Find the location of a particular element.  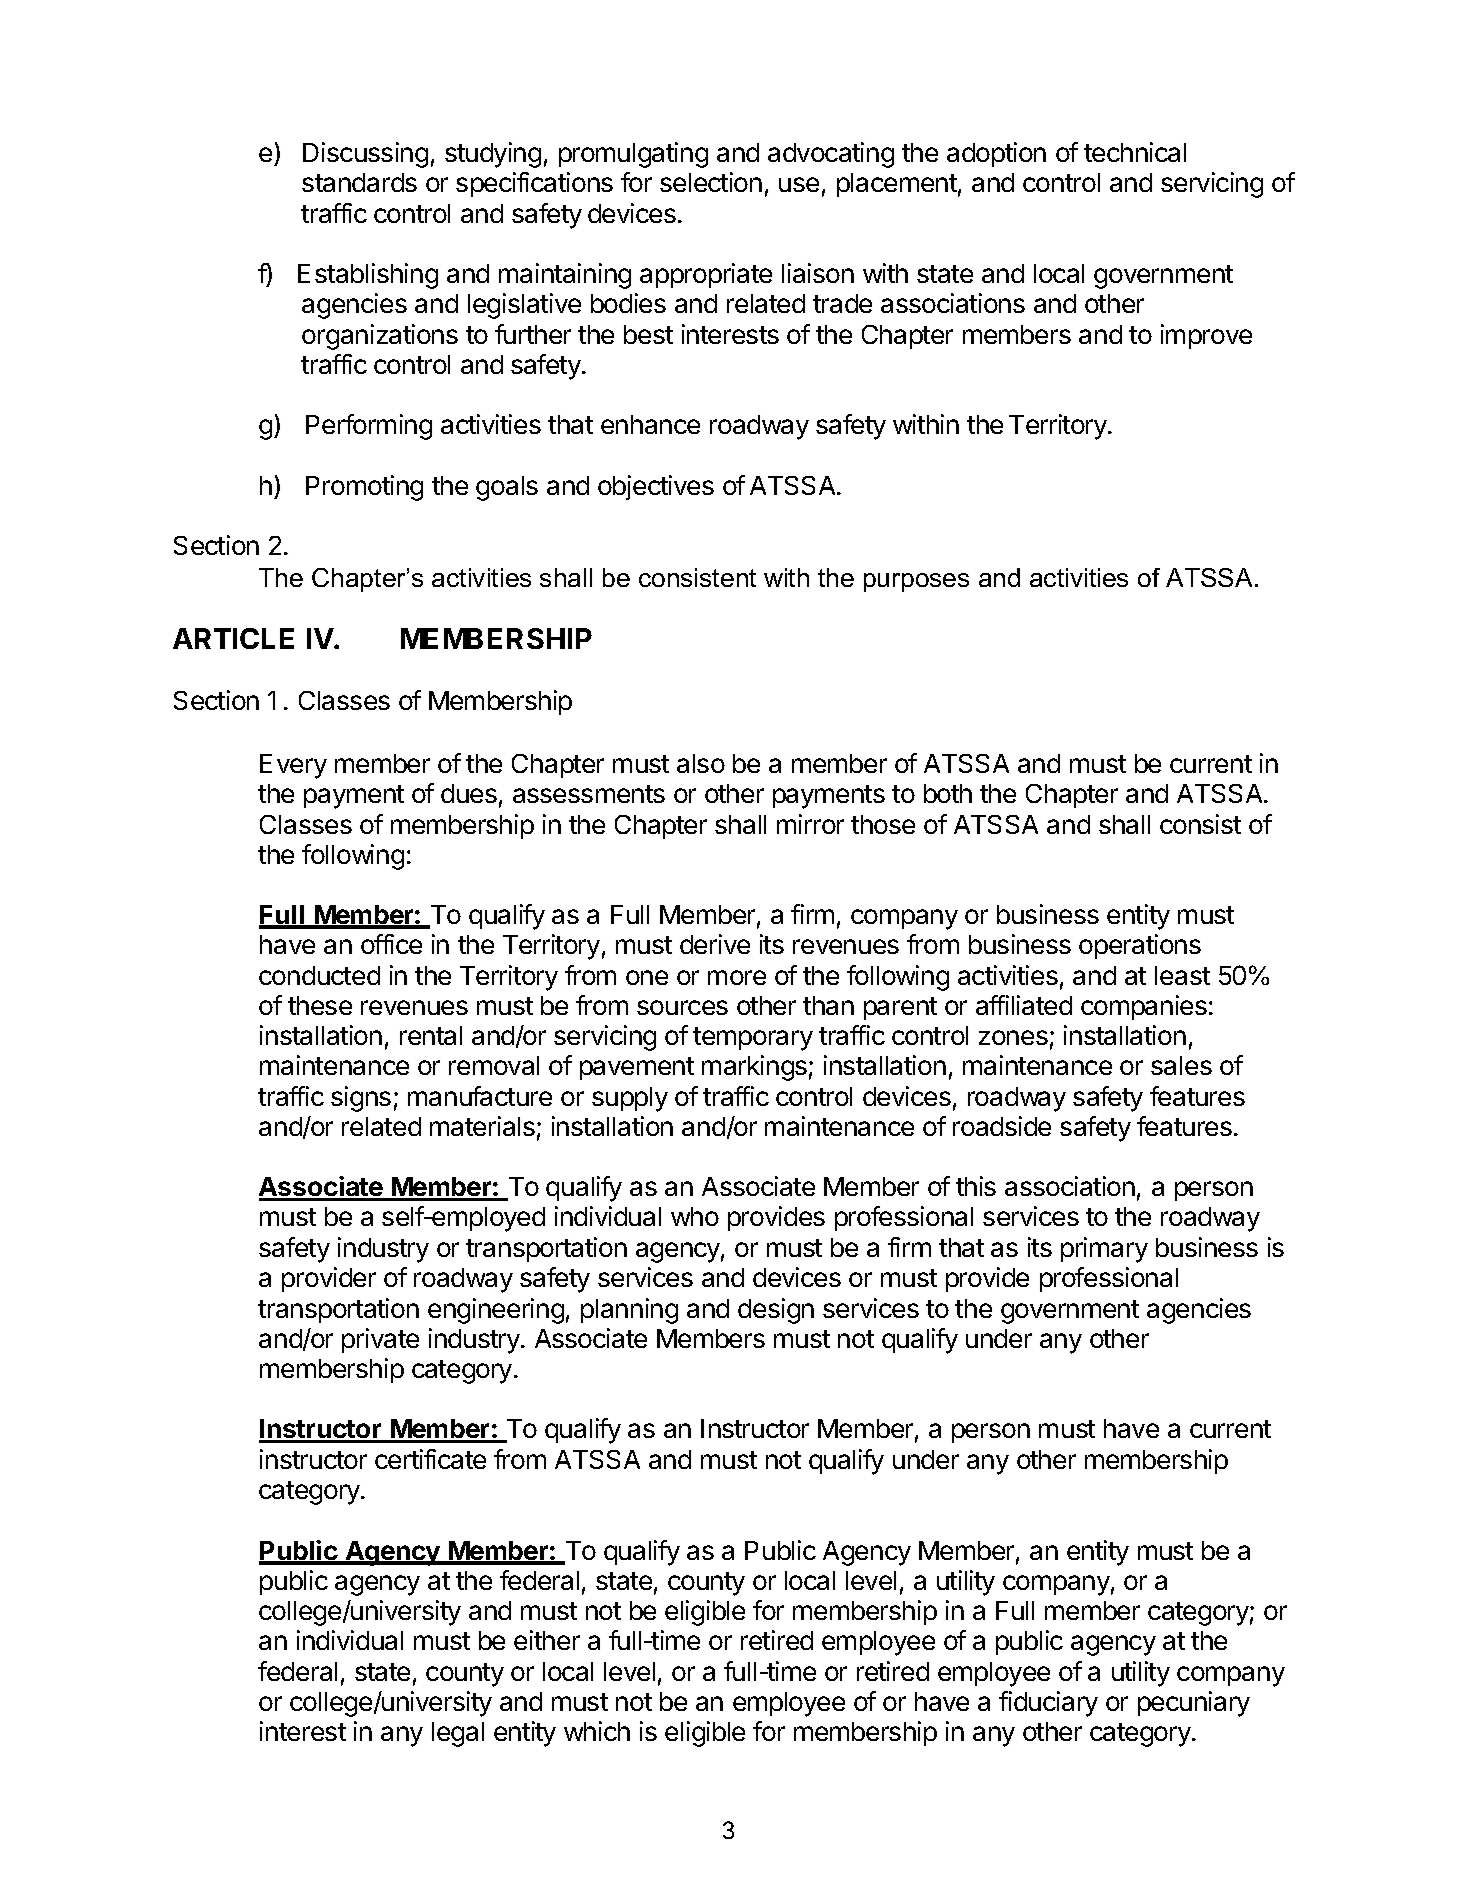

purposes is located at coordinates (916, 582).
